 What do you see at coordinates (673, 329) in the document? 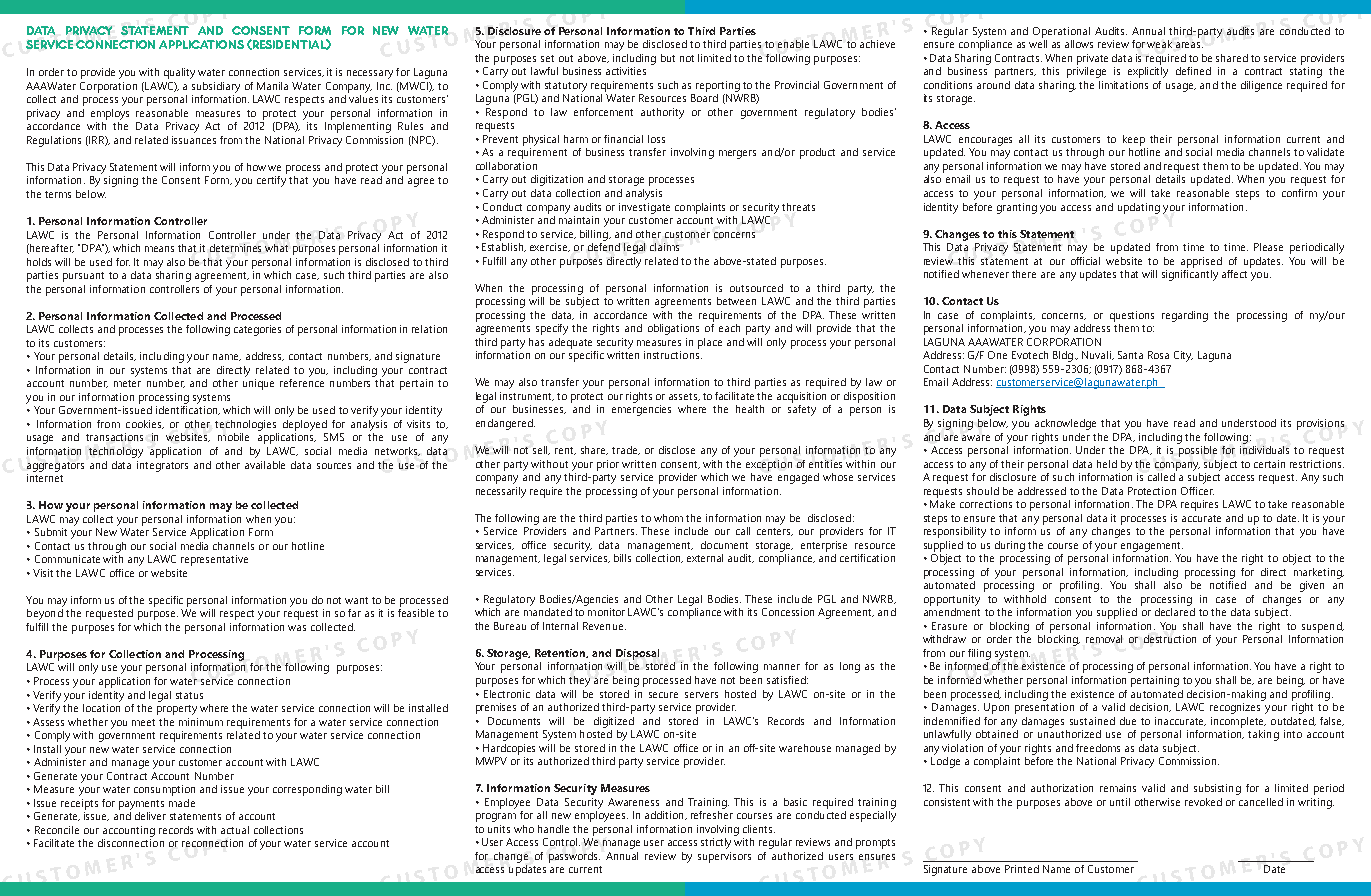
I see `obligations` at bounding box center [673, 329].
